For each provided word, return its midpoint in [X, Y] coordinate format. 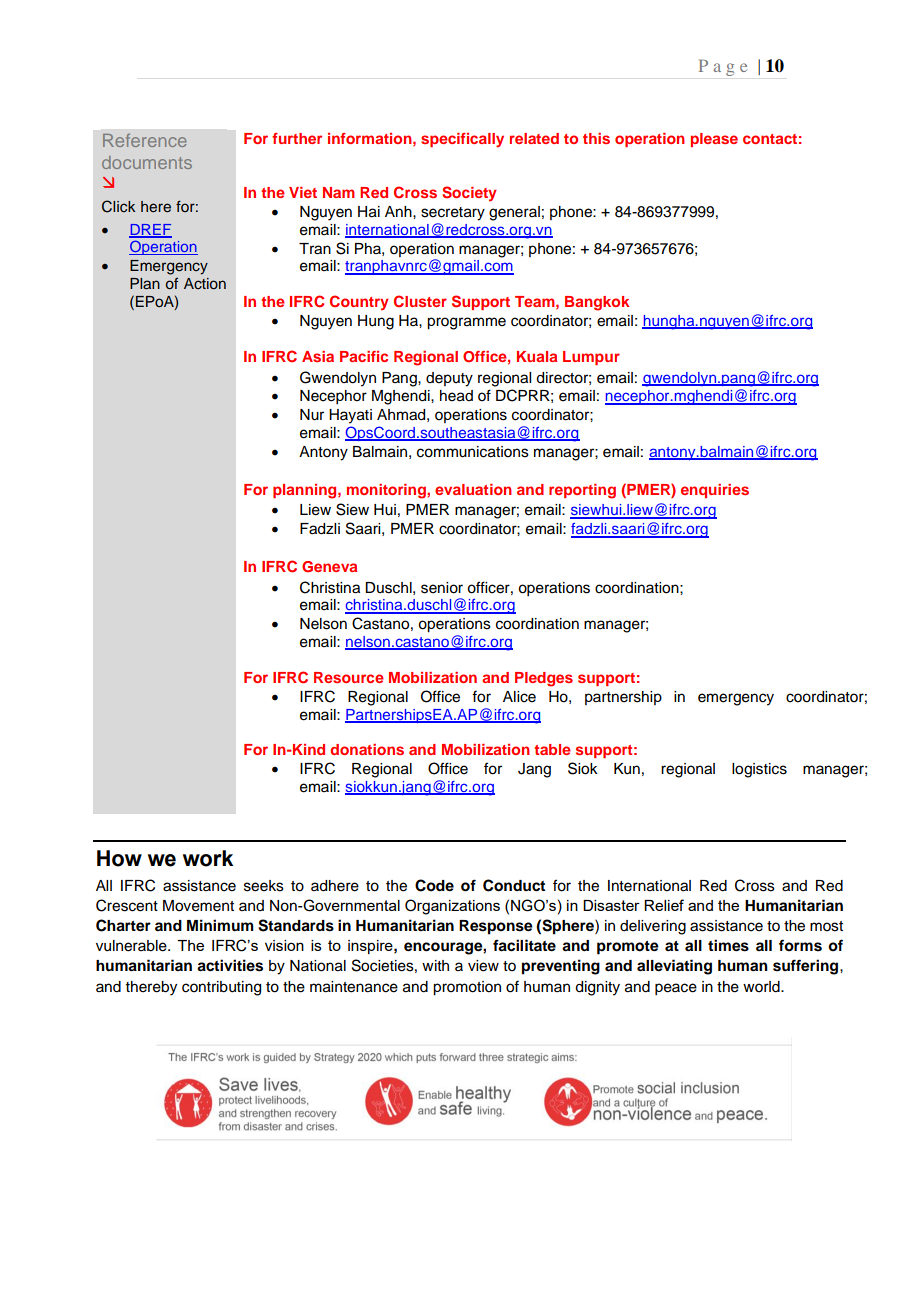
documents [147, 162]
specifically [462, 140]
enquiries [715, 491]
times [728, 945]
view [483, 966]
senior [442, 588]
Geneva [329, 566]
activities [230, 965]
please [714, 140]
